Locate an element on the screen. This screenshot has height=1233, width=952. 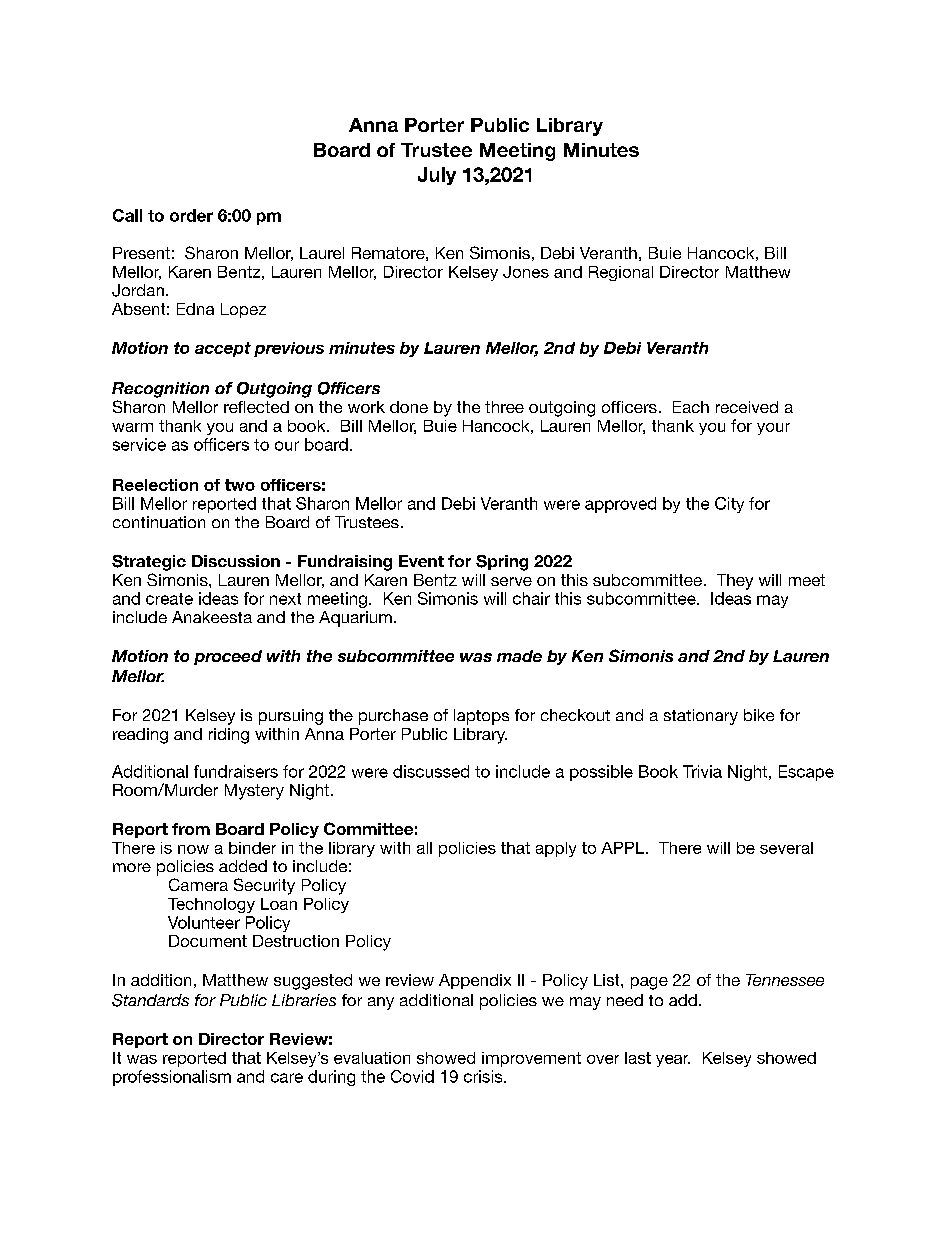
two is located at coordinates (240, 485).
